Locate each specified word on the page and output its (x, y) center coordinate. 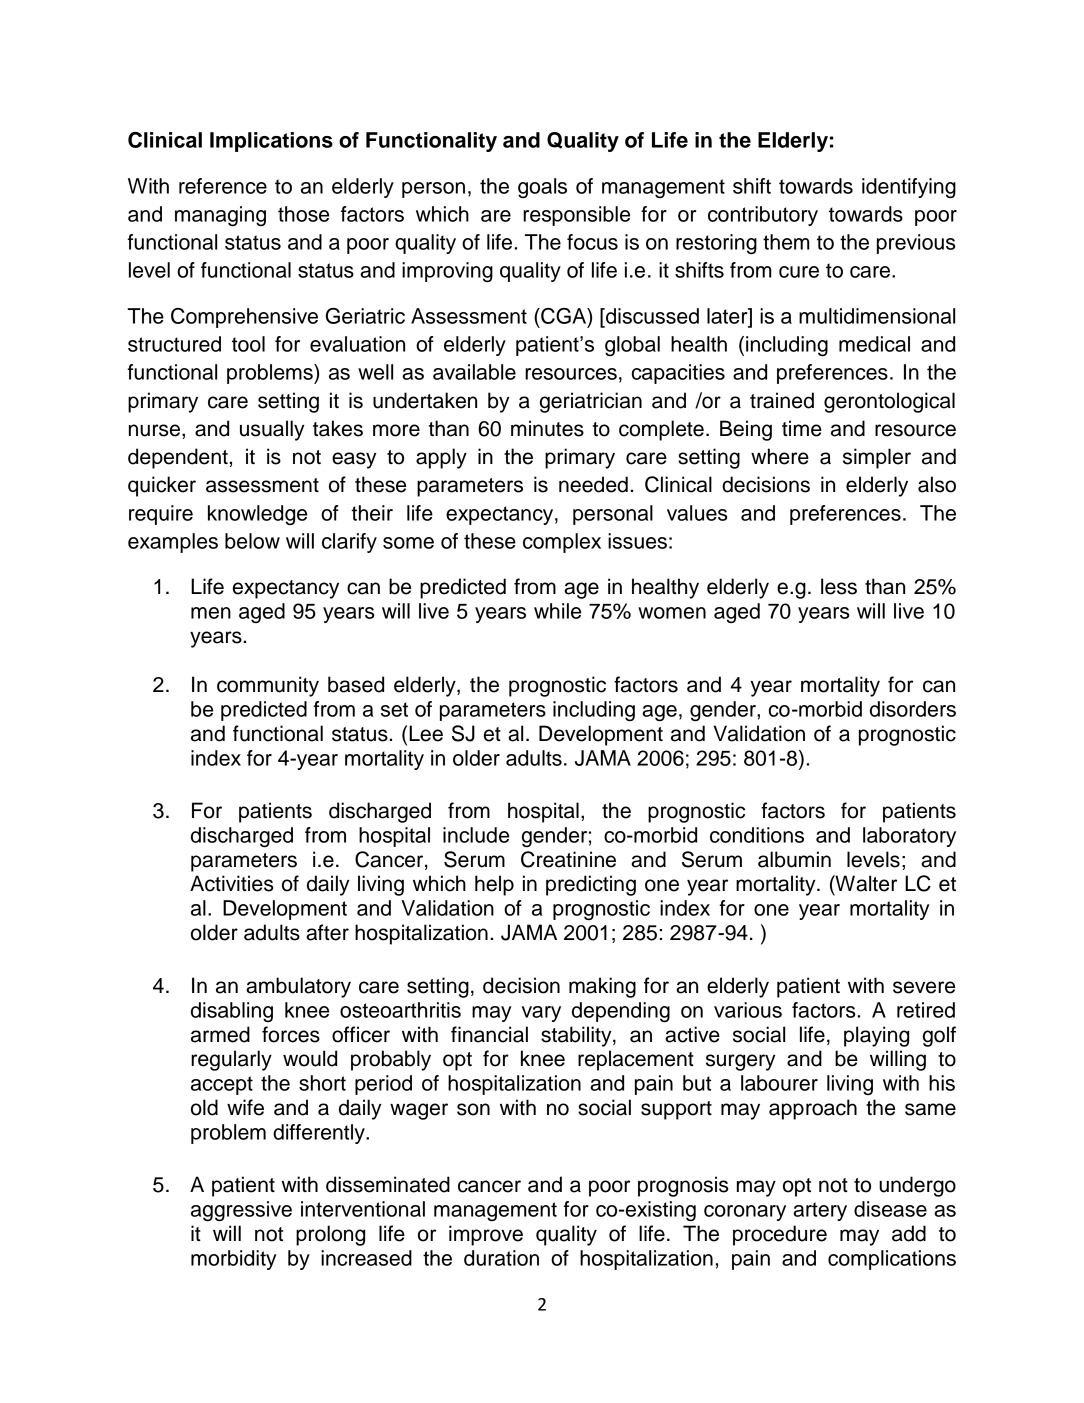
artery (820, 1211)
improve (486, 1235)
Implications (271, 142)
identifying (909, 188)
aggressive (241, 1211)
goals (542, 188)
